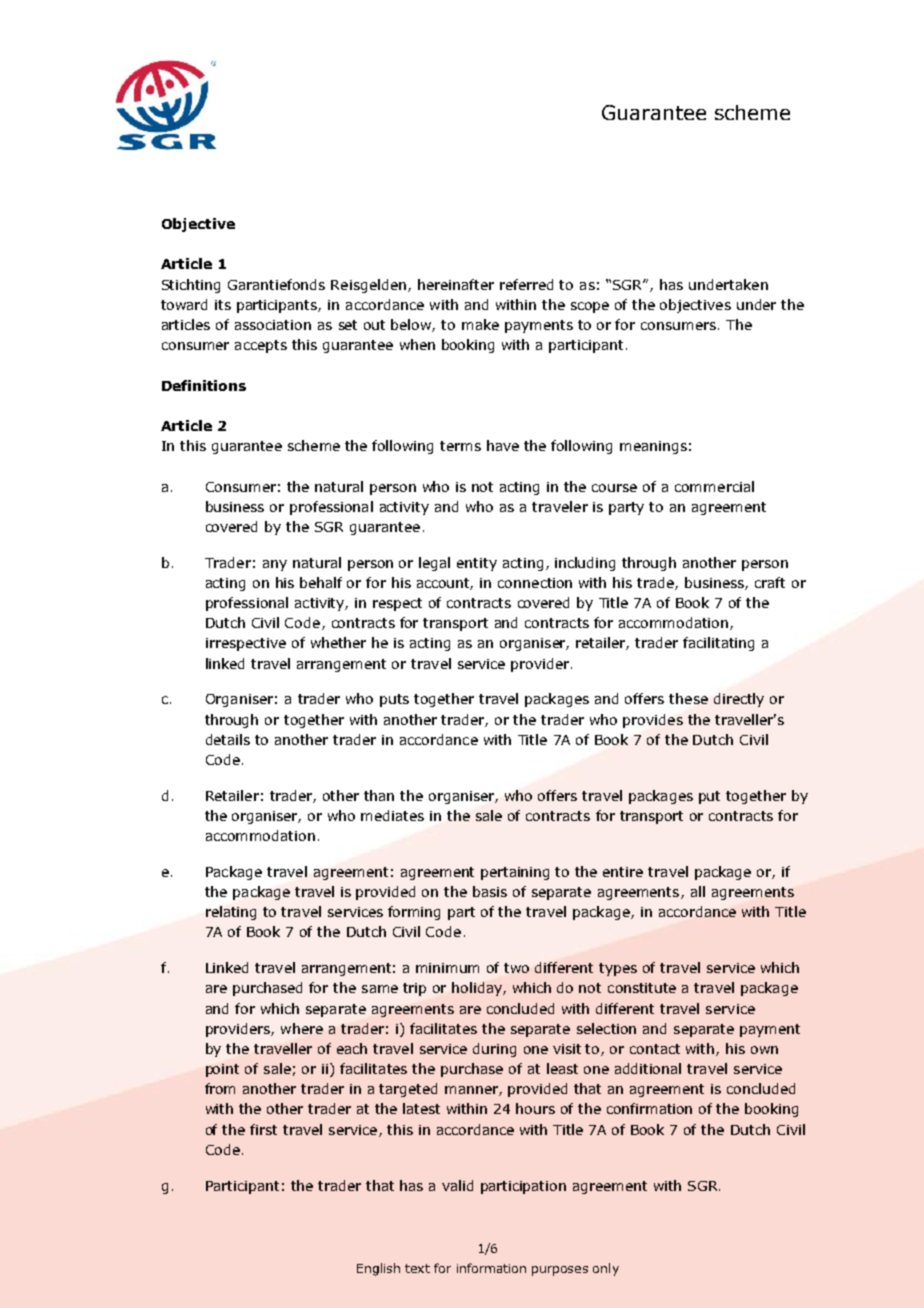 Image resolution: width=924 pixels, height=1308 pixels. What do you see at coordinates (491, 1268) in the screenshot?
I see `information` at bounding box center [491, 1268].
